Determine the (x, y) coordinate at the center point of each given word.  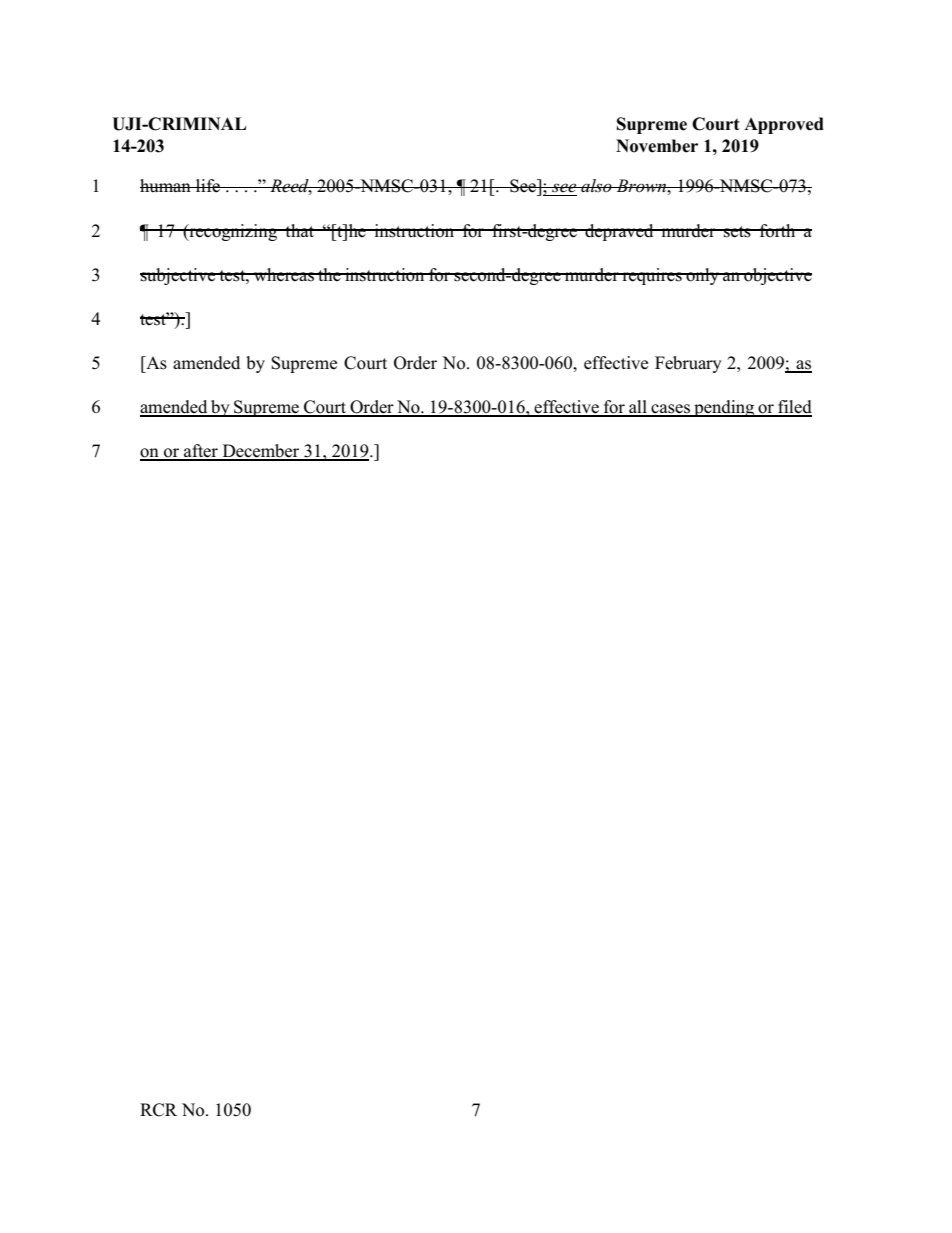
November (657, 146)
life (208, 186)
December (261, 452)
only (703, 276)
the (329, 274)
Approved (784, 125)
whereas (284, 275)
